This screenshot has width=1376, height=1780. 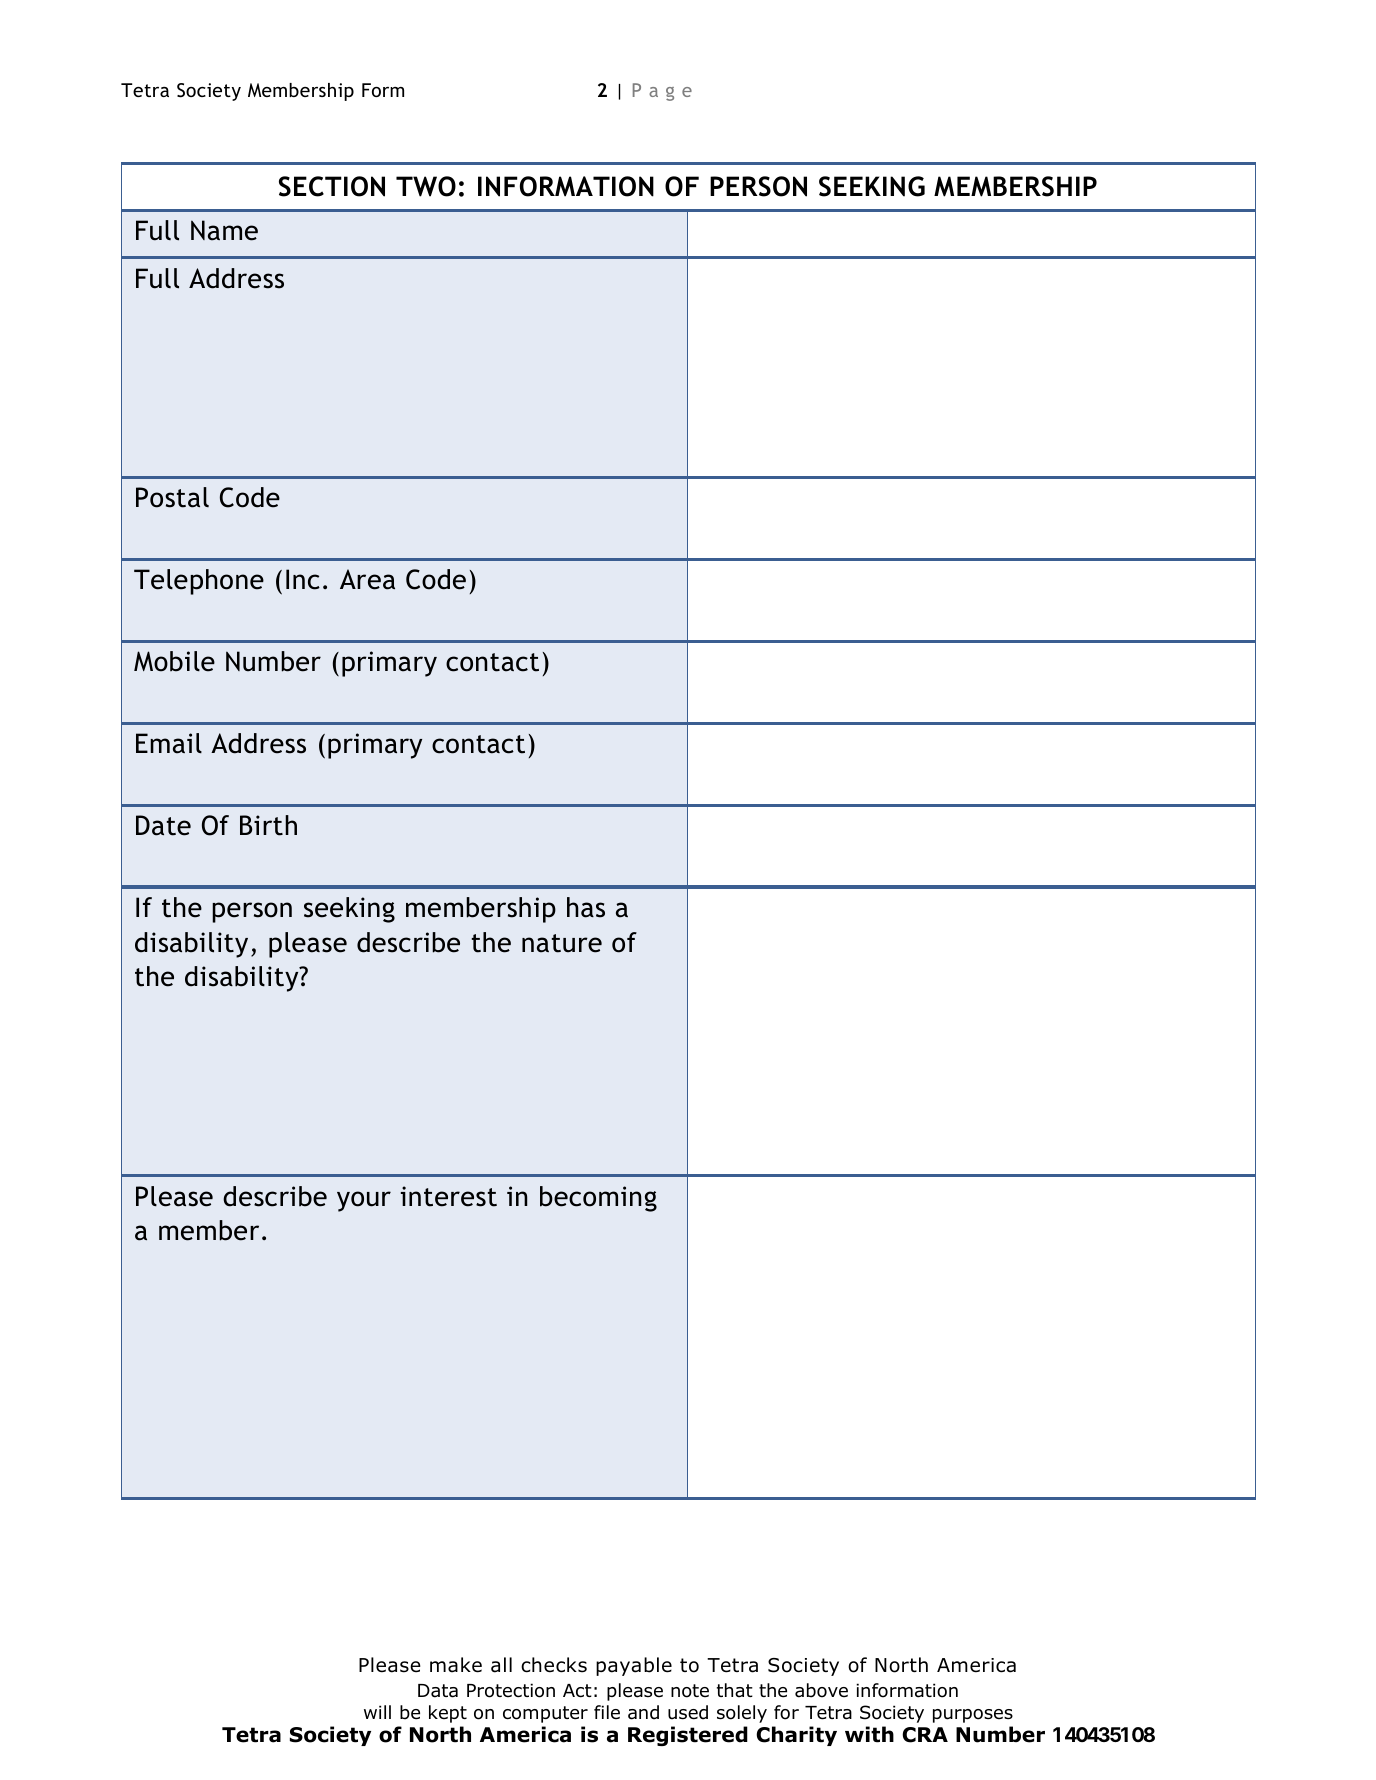 I want to click on checks, so click(x=554, y=1665).
